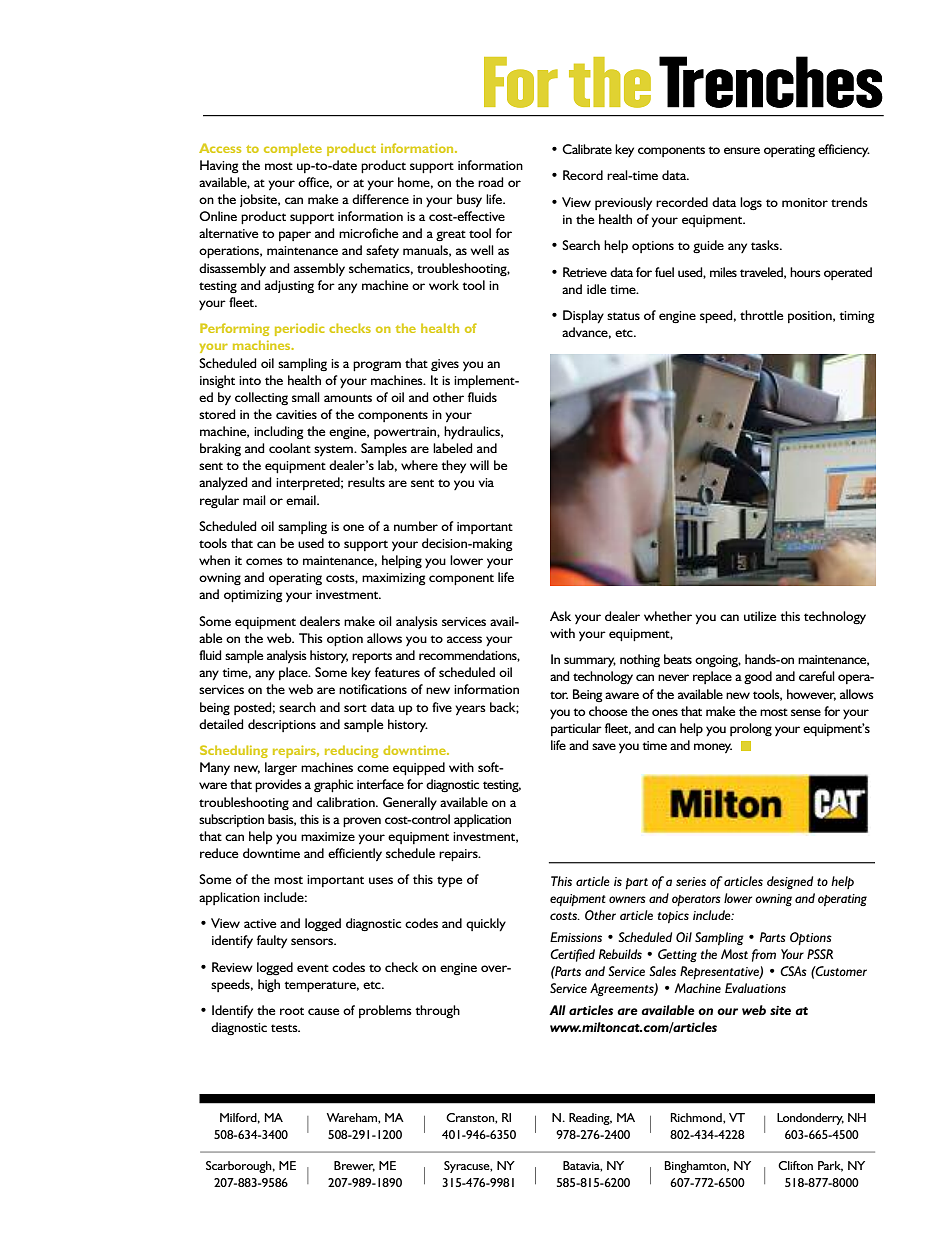 The height and width of the image is (1233, 952). Describe the element at coordinates (758, 678) in the image. I see `good` at that location.
